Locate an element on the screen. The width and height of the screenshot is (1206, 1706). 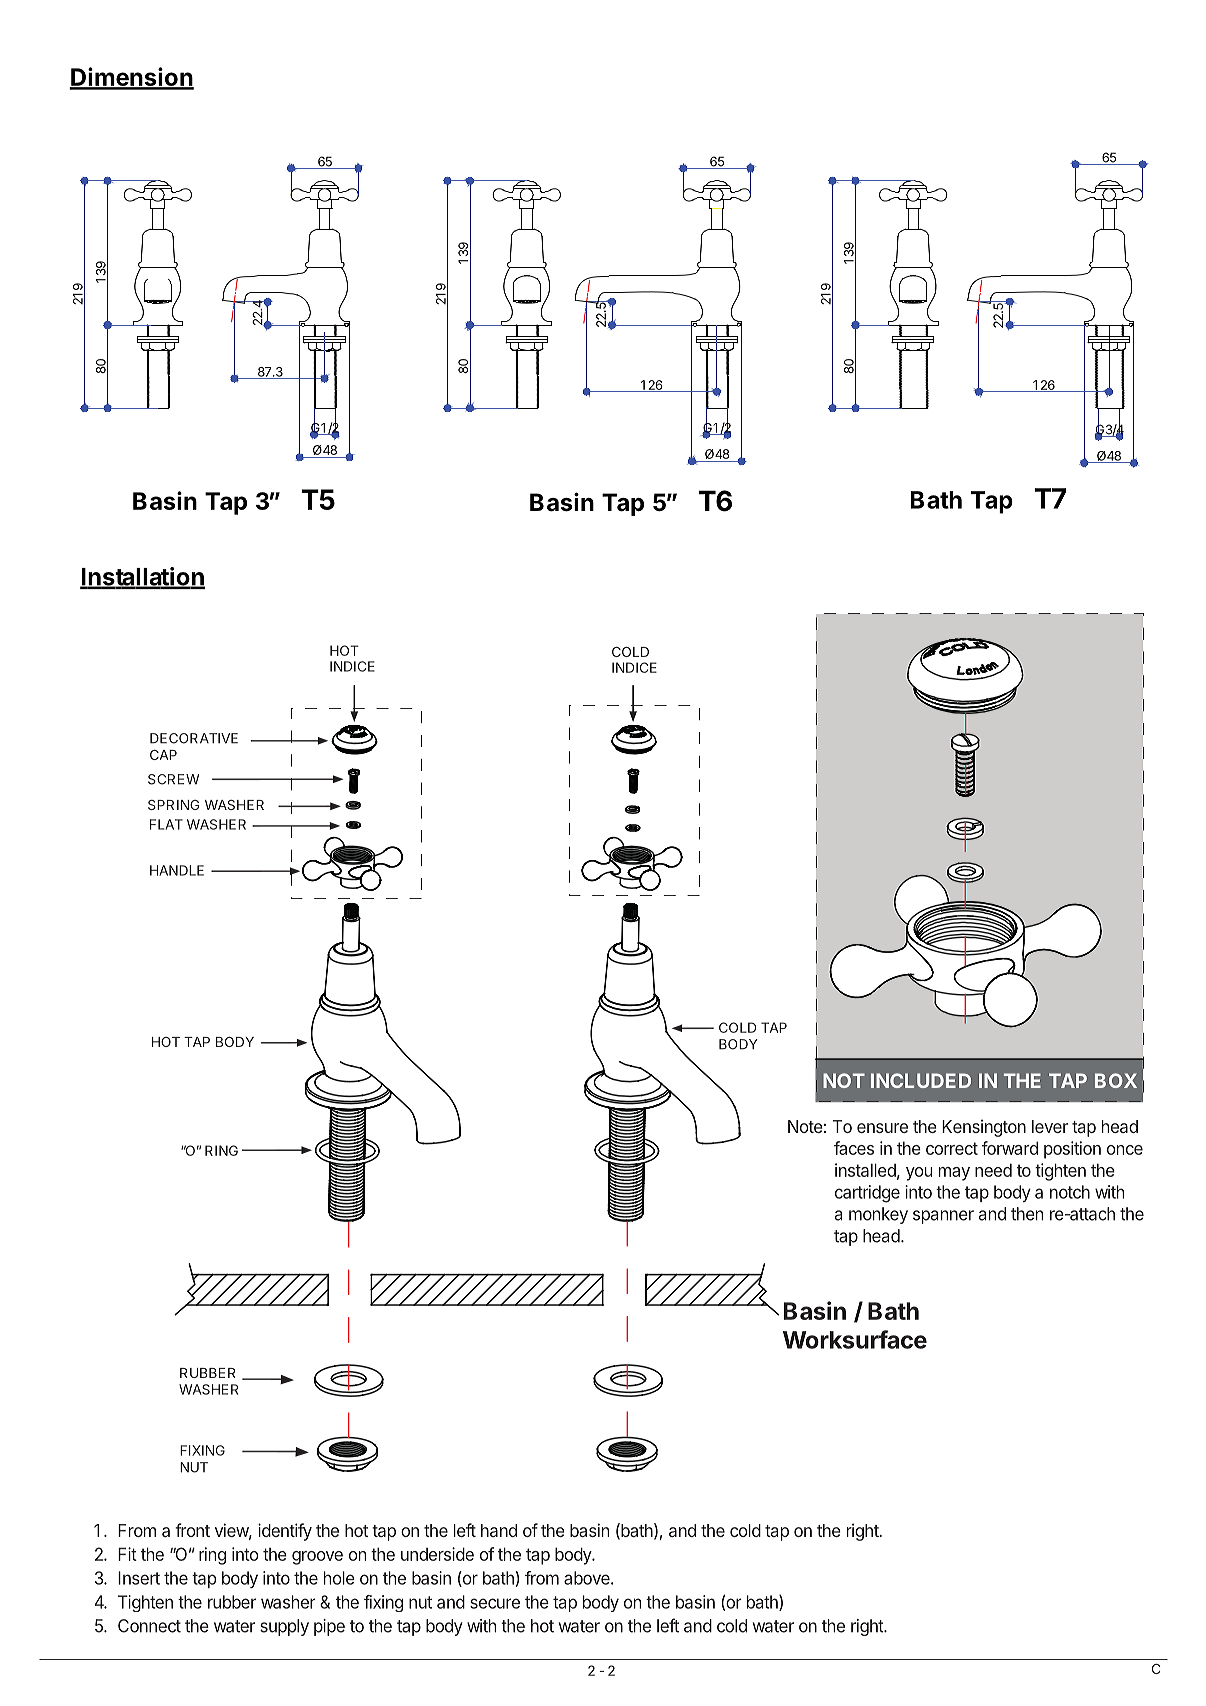
Note is located at coordinates (805, 1126).
